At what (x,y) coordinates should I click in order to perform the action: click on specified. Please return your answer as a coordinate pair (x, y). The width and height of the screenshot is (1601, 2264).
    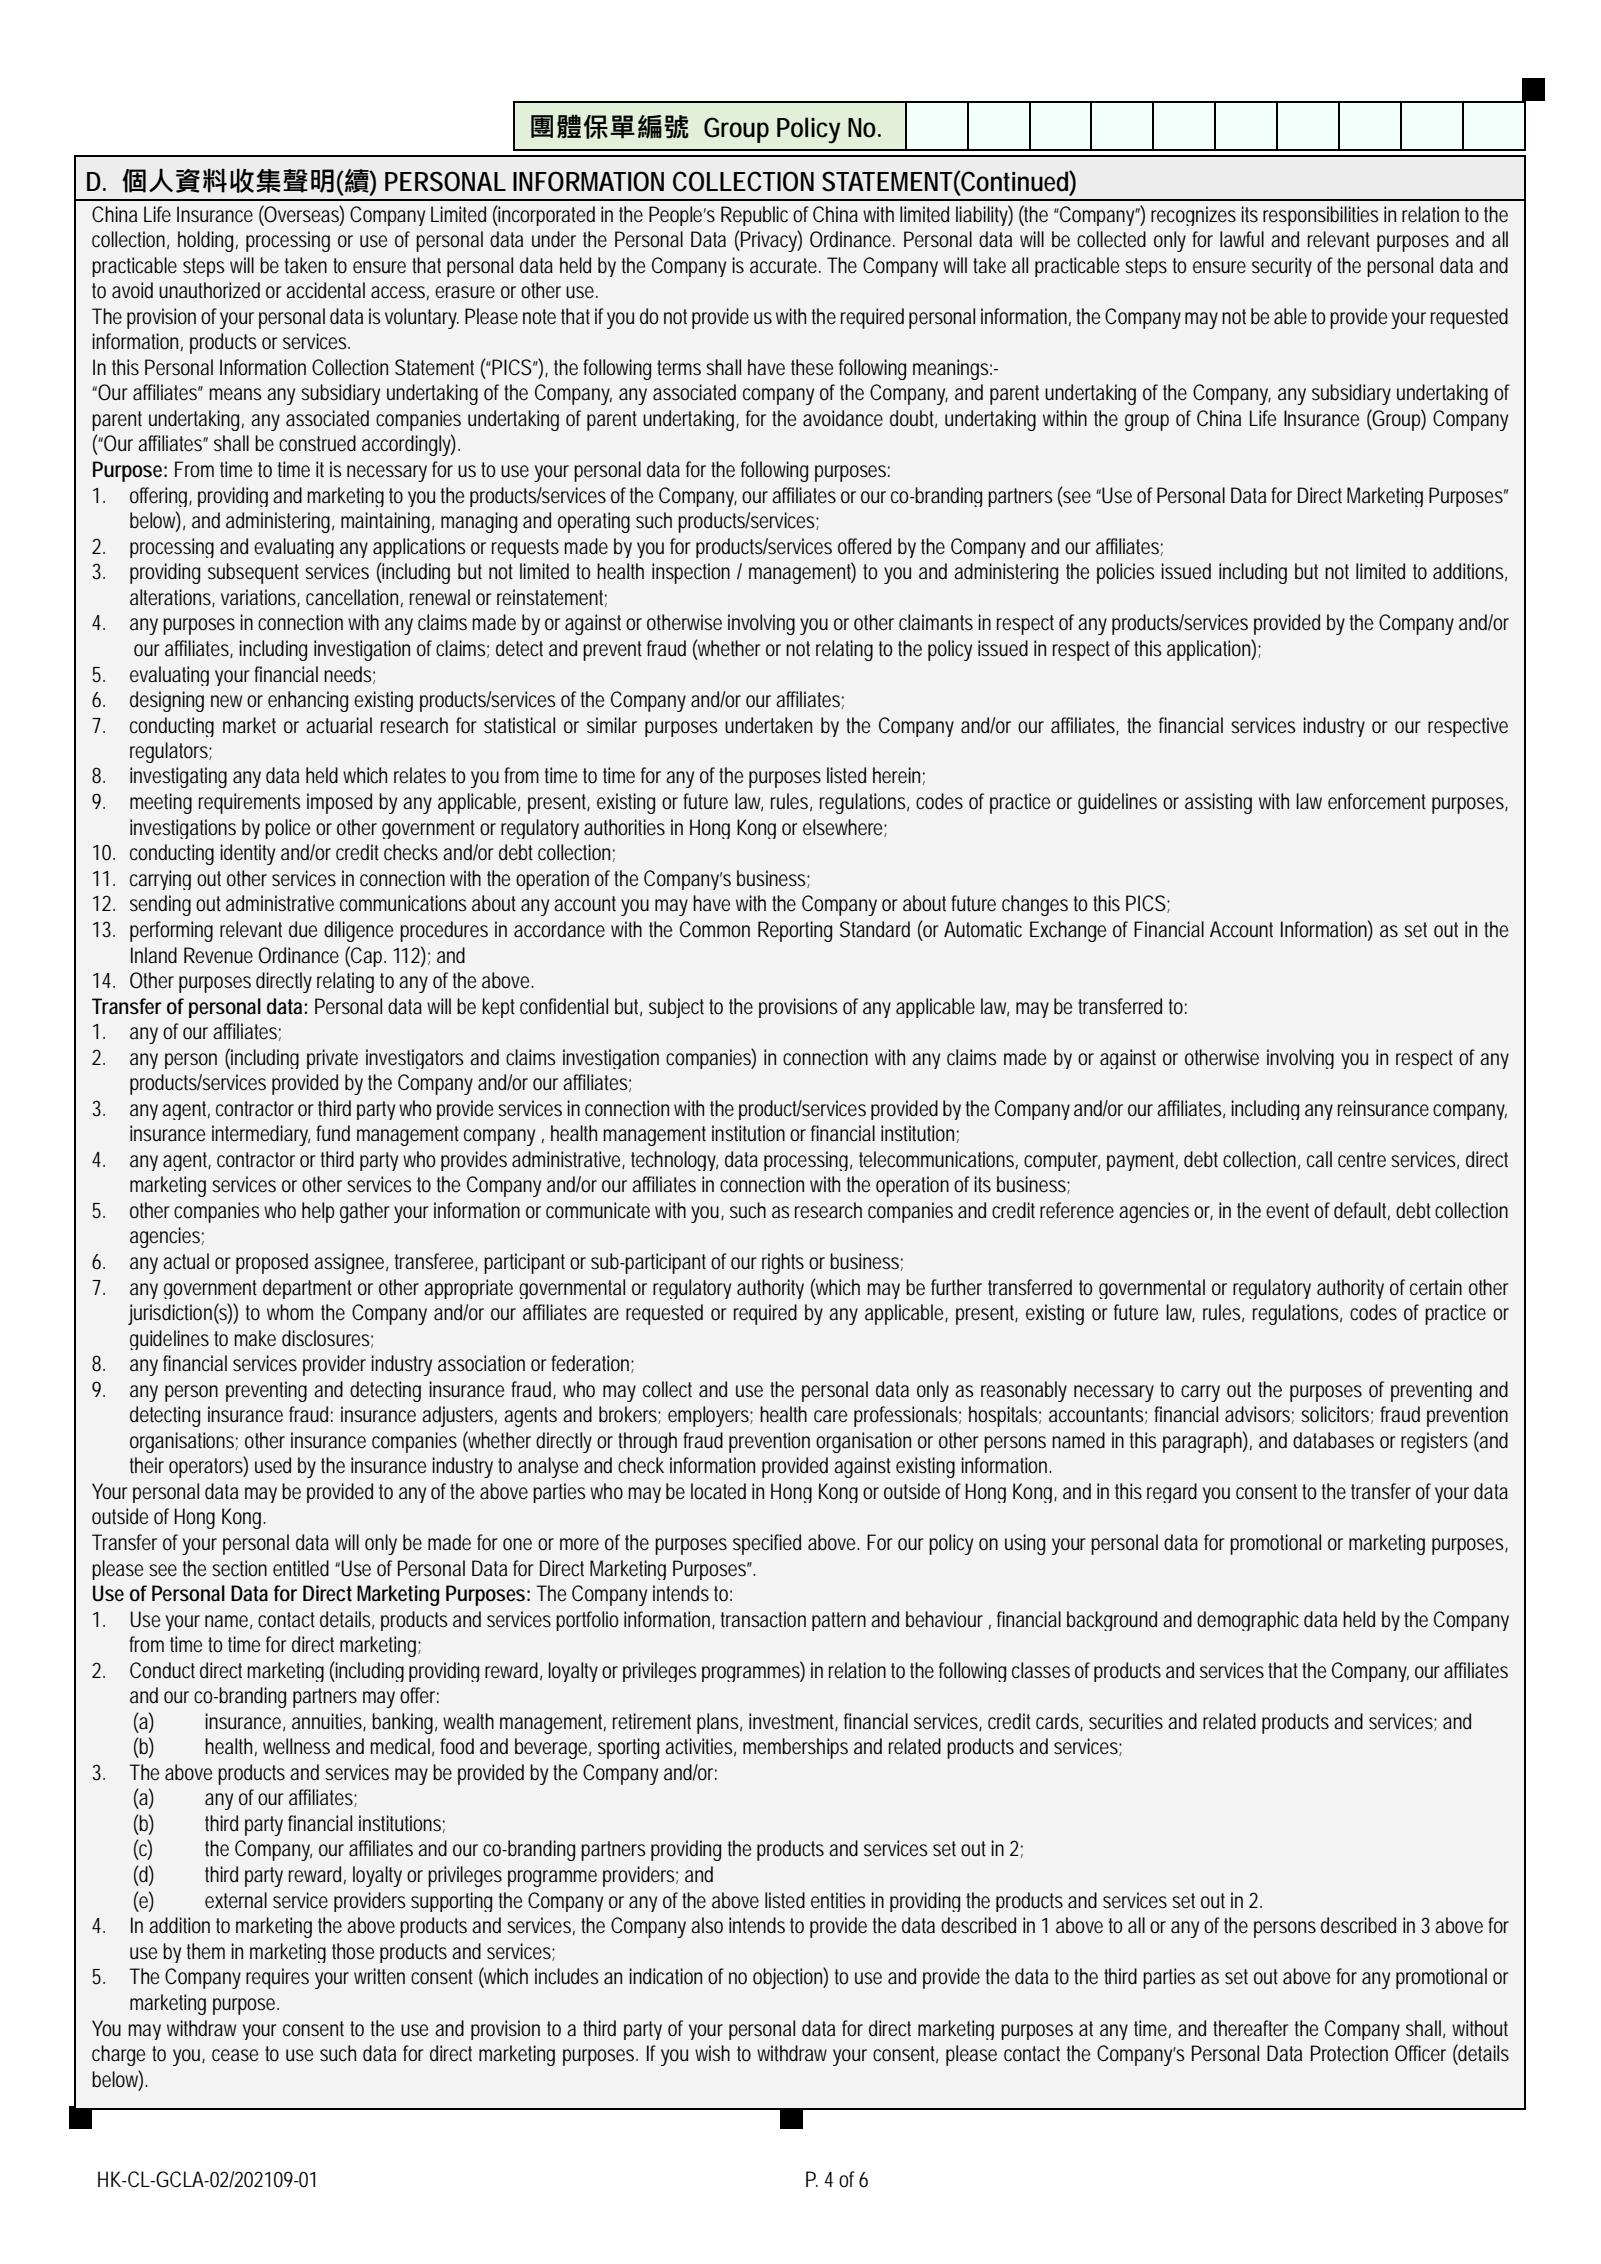
    Looking at the image, I should click on (767, 1544).
